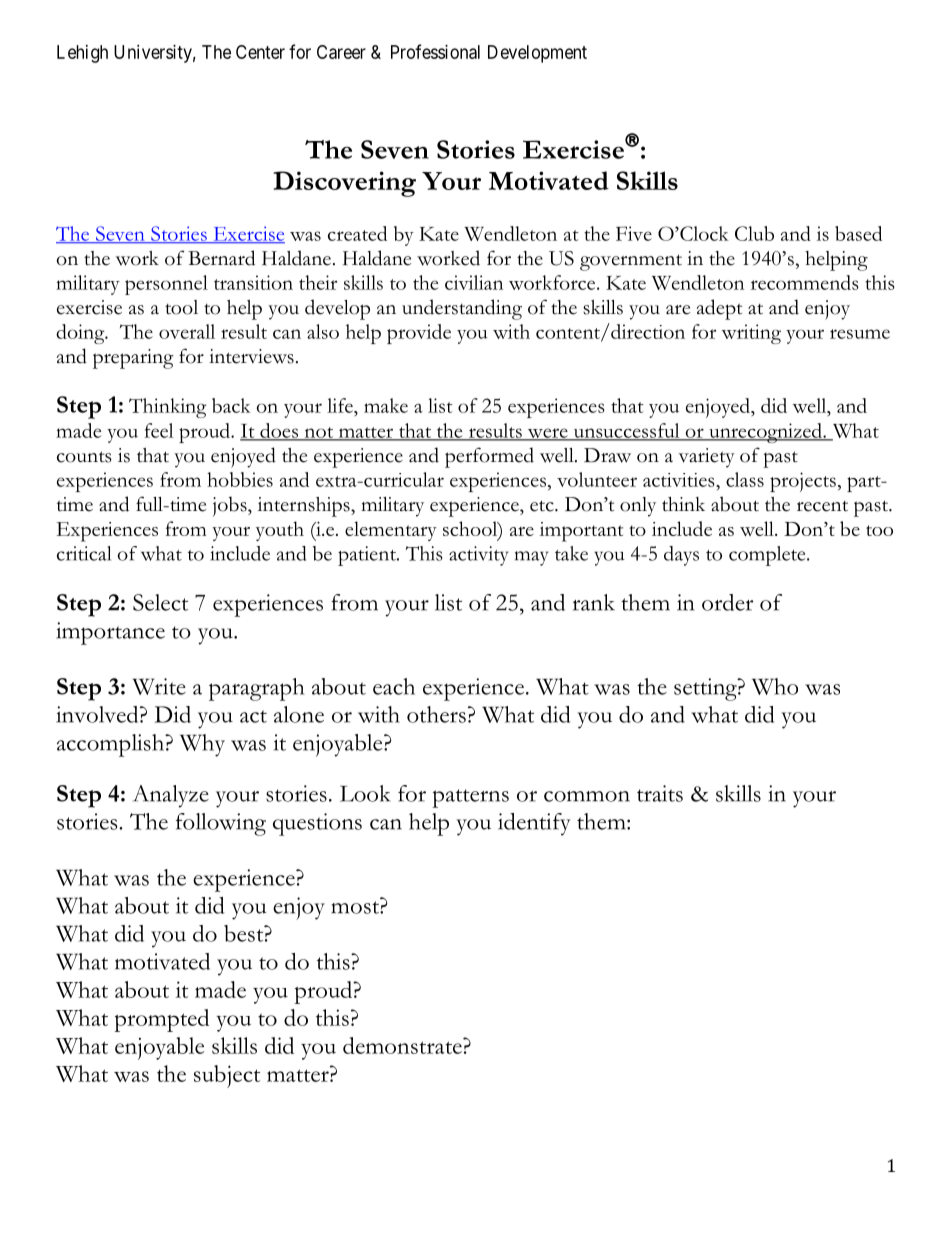 This page has width=952, height=1233. Describe the element at coordinates (260, 52) in the page. I see `Center` at that location.
